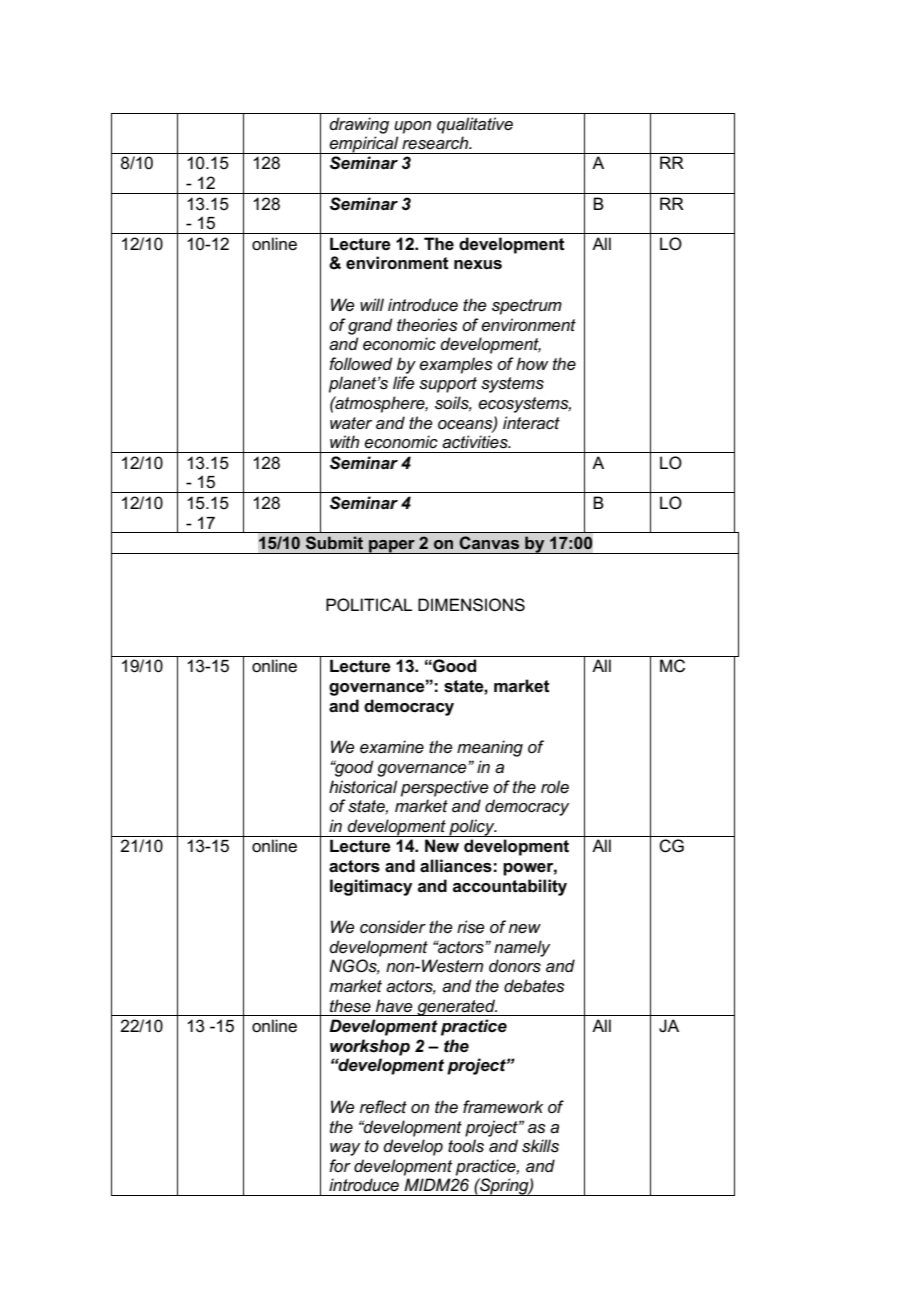 This page has width=924, height=1308. Describe the element at coordinates (531, 423) in the page. I see `interact` at that location.
